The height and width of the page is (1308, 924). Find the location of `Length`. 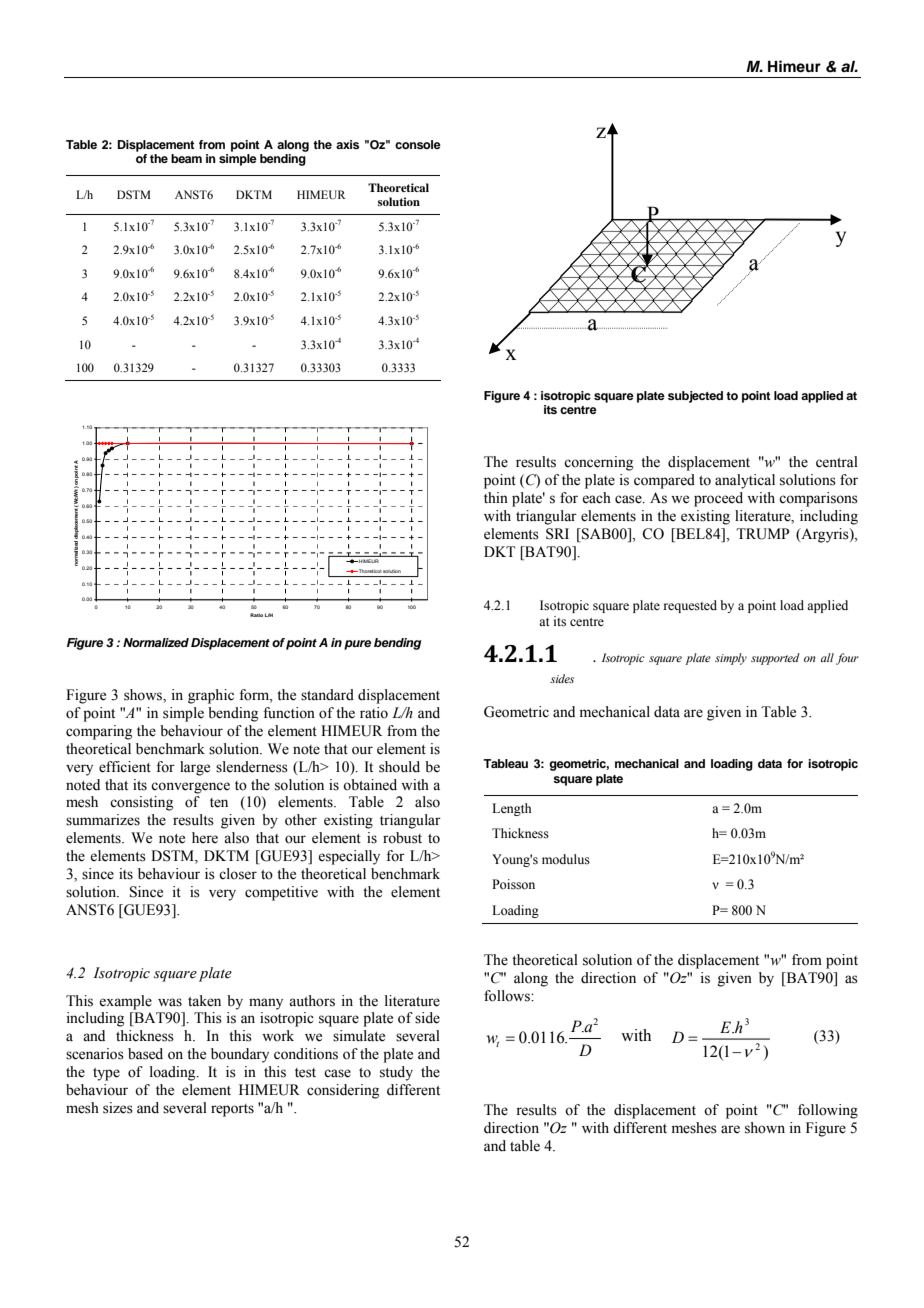

Length is located at coordinates (511, 809).
